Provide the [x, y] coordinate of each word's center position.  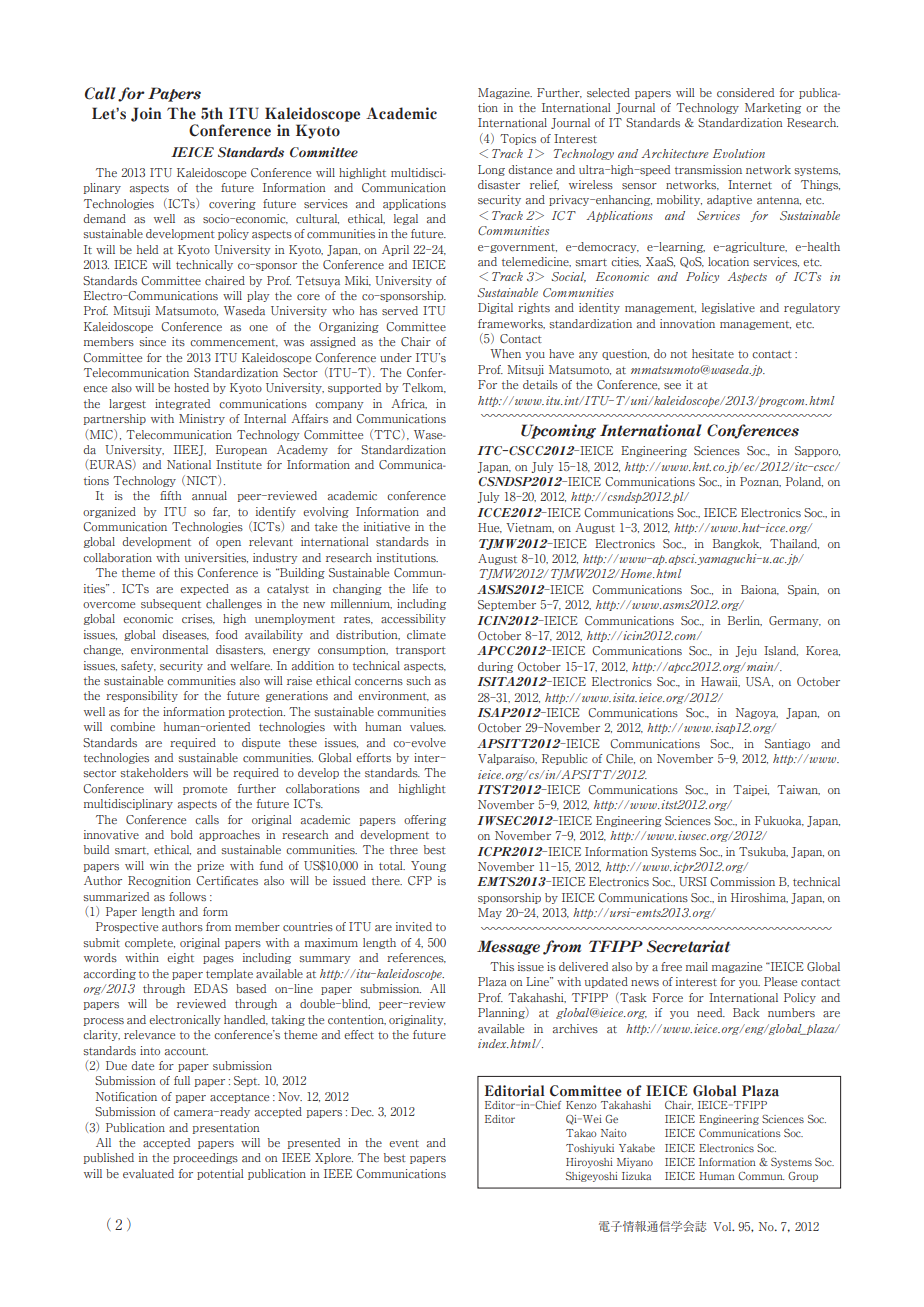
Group [803, 1177]
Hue [490, 528]
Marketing [773, 108]
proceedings [205, 1158]
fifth [171, 495]
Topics [518, 139]
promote [205, 790]
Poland [804, 482]
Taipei [751, 790]
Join [146, 114]
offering [425, 820]
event [404, 1144]
